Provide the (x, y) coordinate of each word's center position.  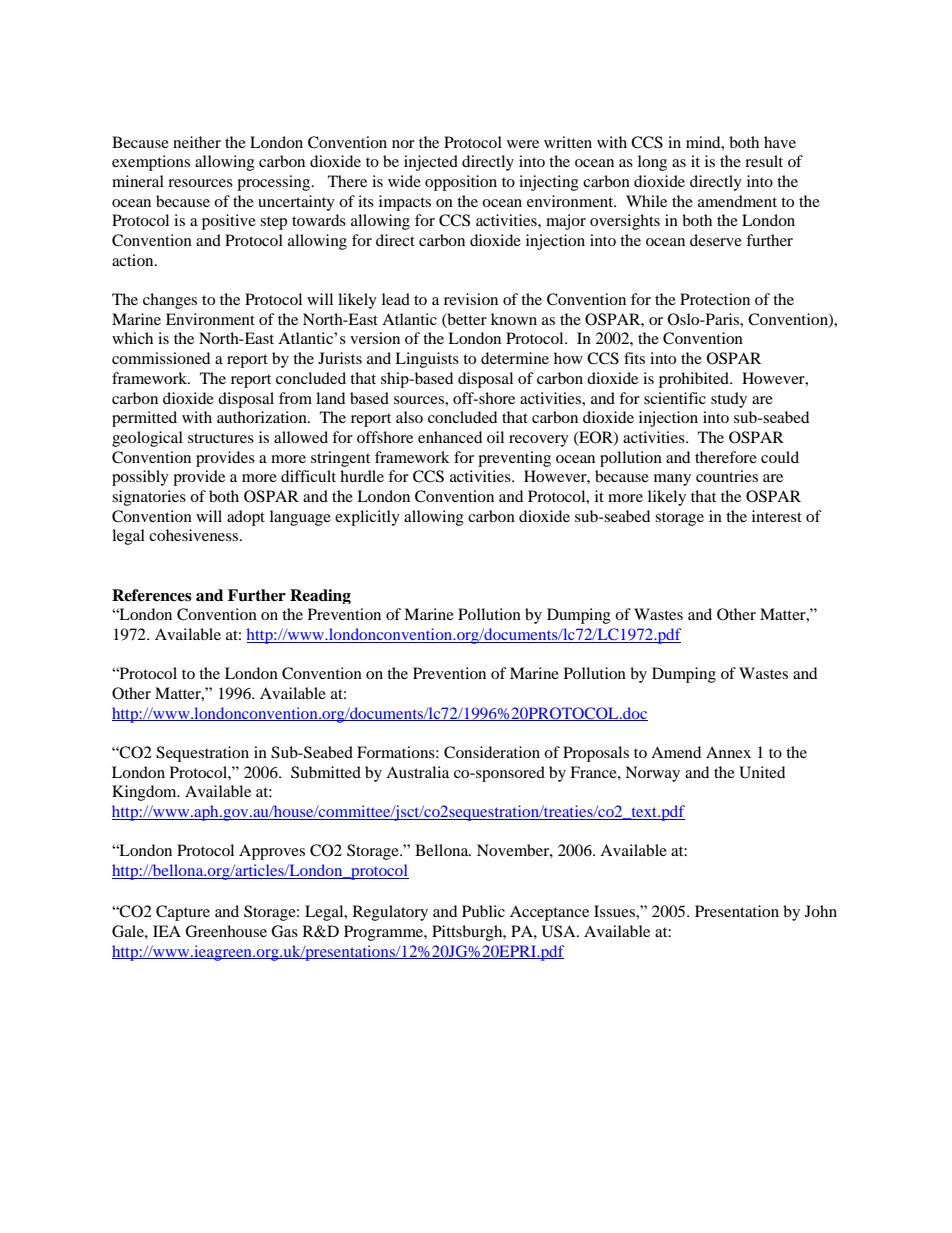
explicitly (367, 518)
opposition (461, 183)
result (764, 161)
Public (483, 911)
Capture (183, 913)
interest (777, 516)
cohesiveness (195, 535)
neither (197, 142)
